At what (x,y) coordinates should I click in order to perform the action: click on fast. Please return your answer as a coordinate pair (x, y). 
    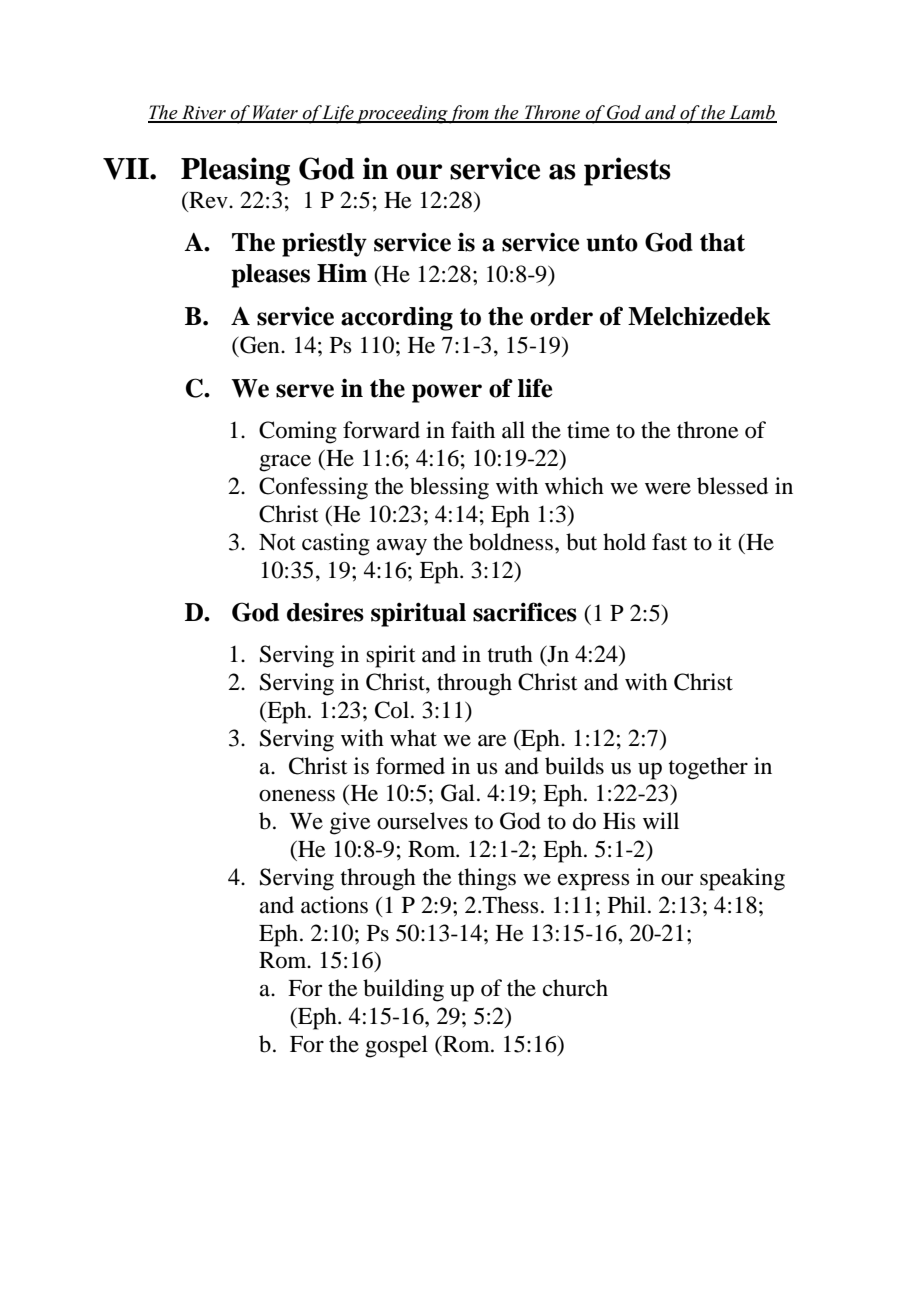
    Looking at the image, I should click on (669, 542).
